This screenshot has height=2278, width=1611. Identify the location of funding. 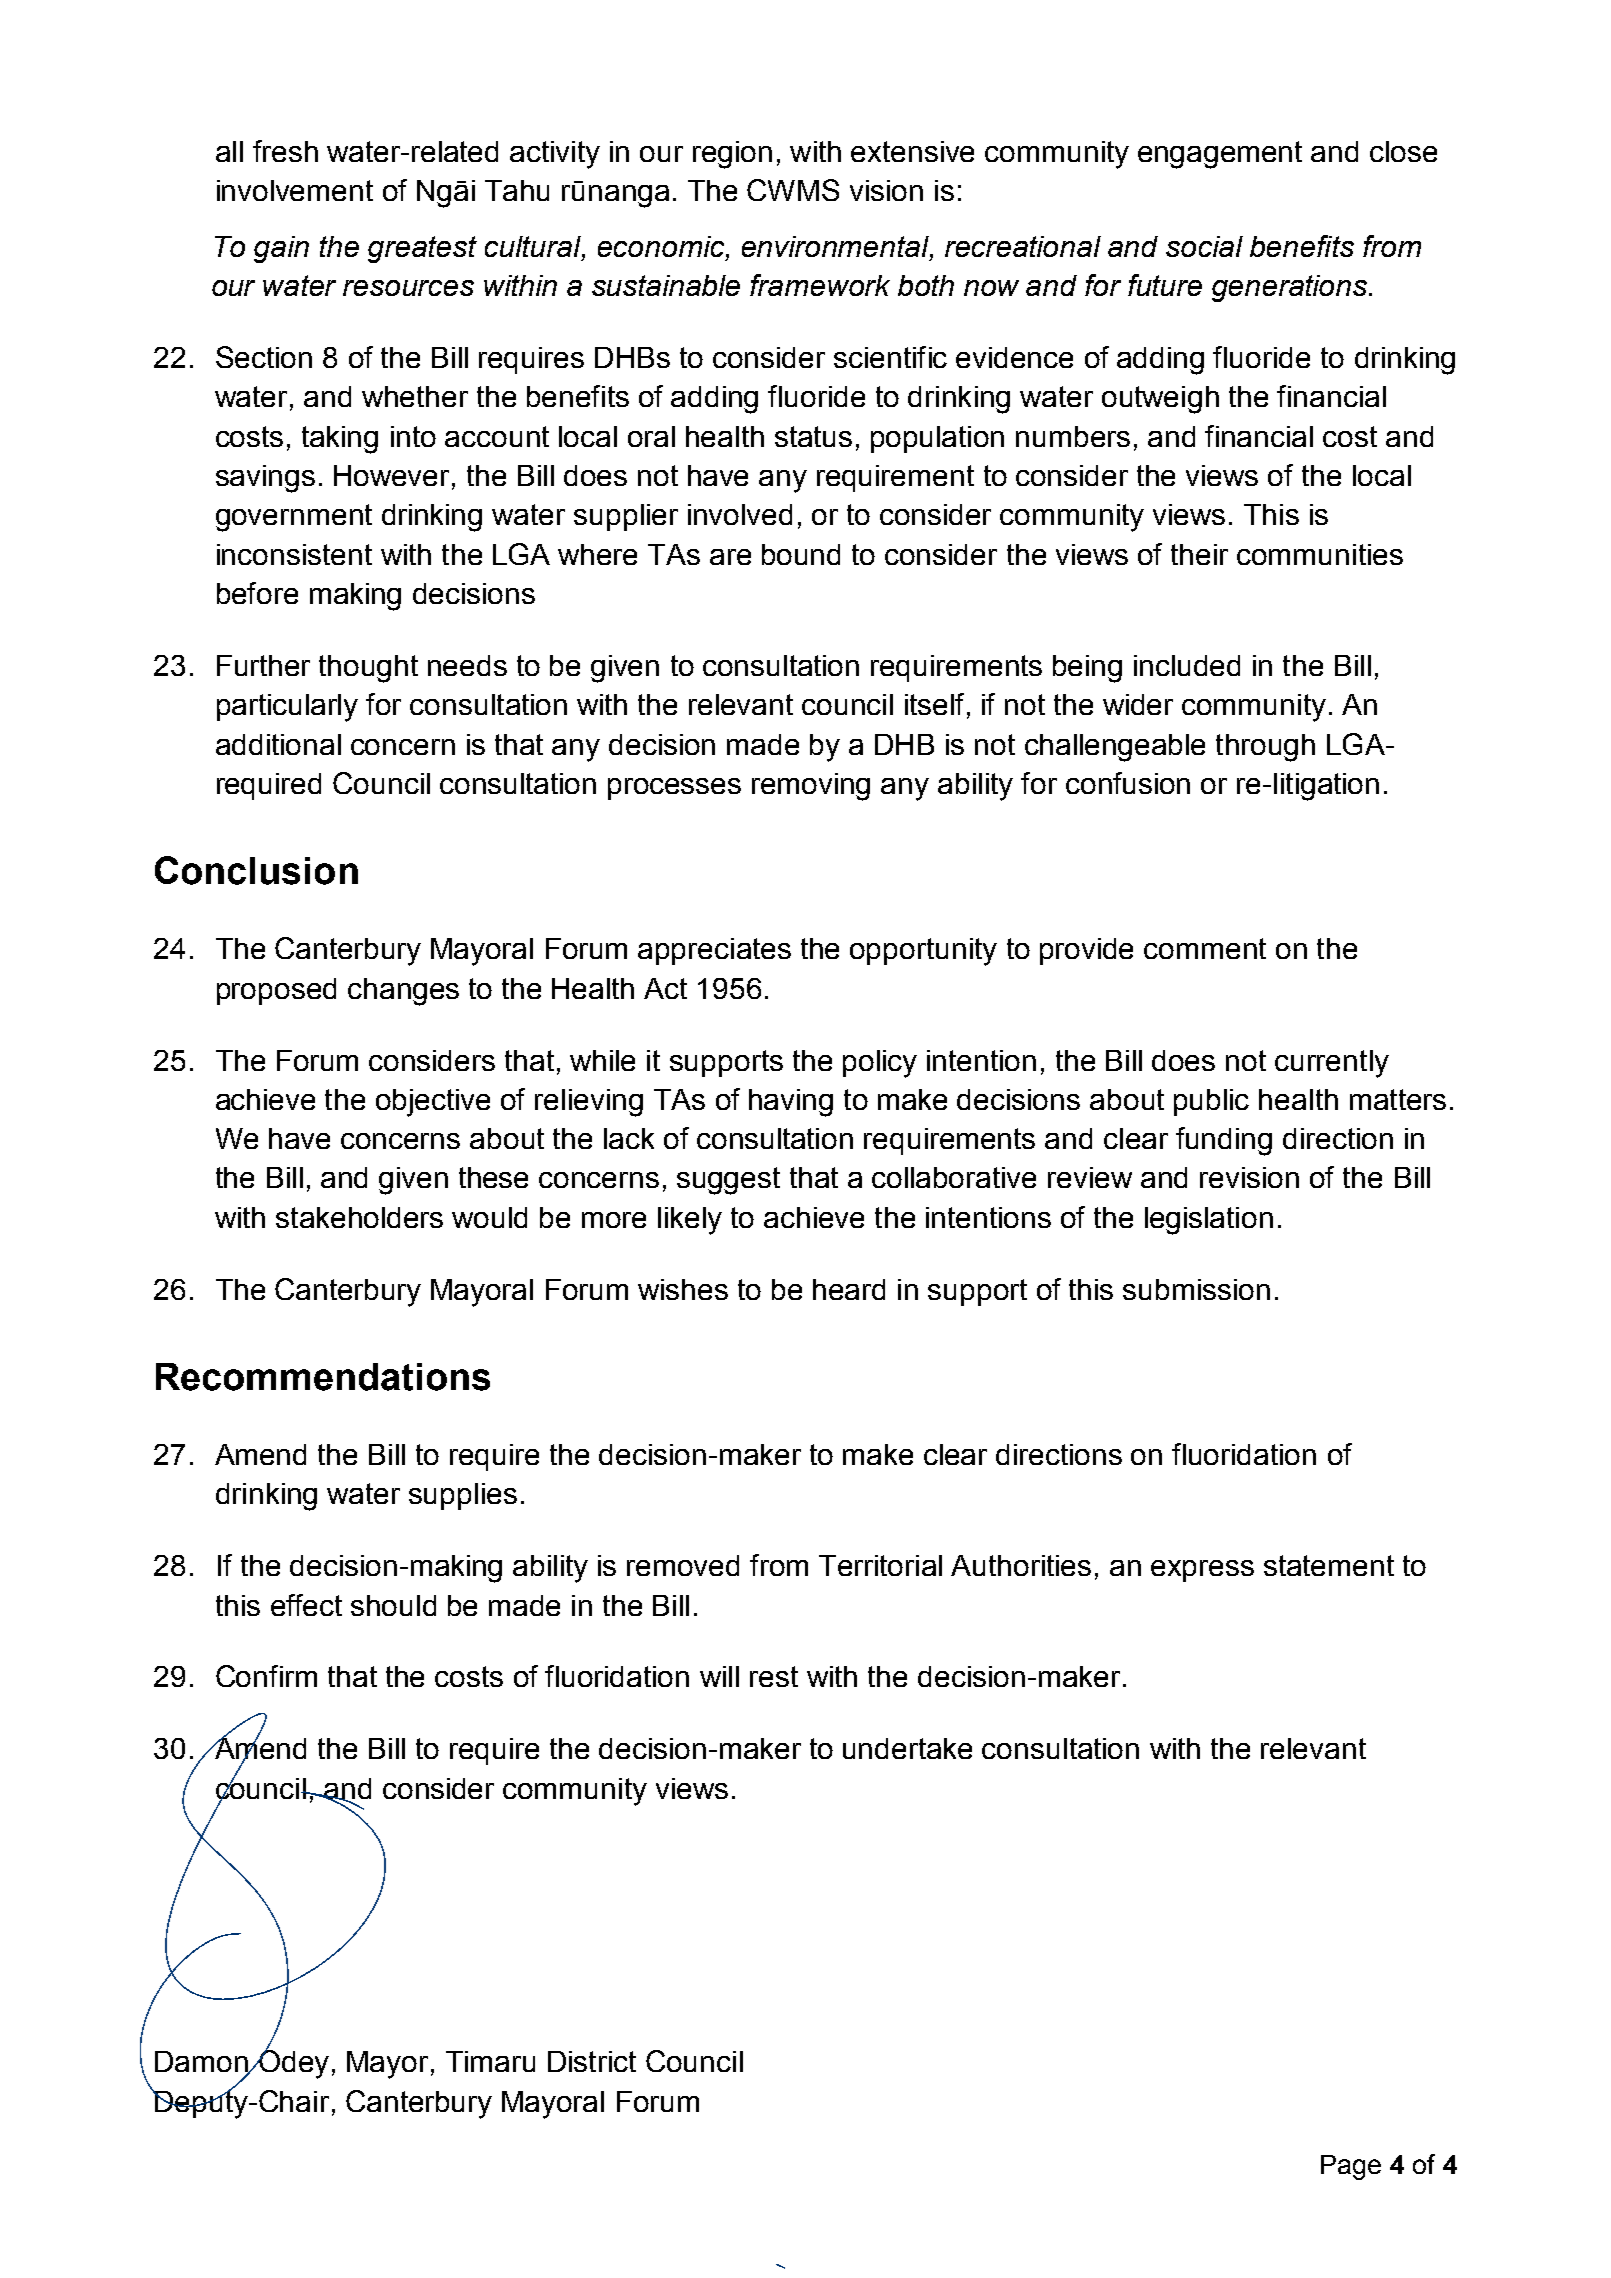
(1224, 1141).
